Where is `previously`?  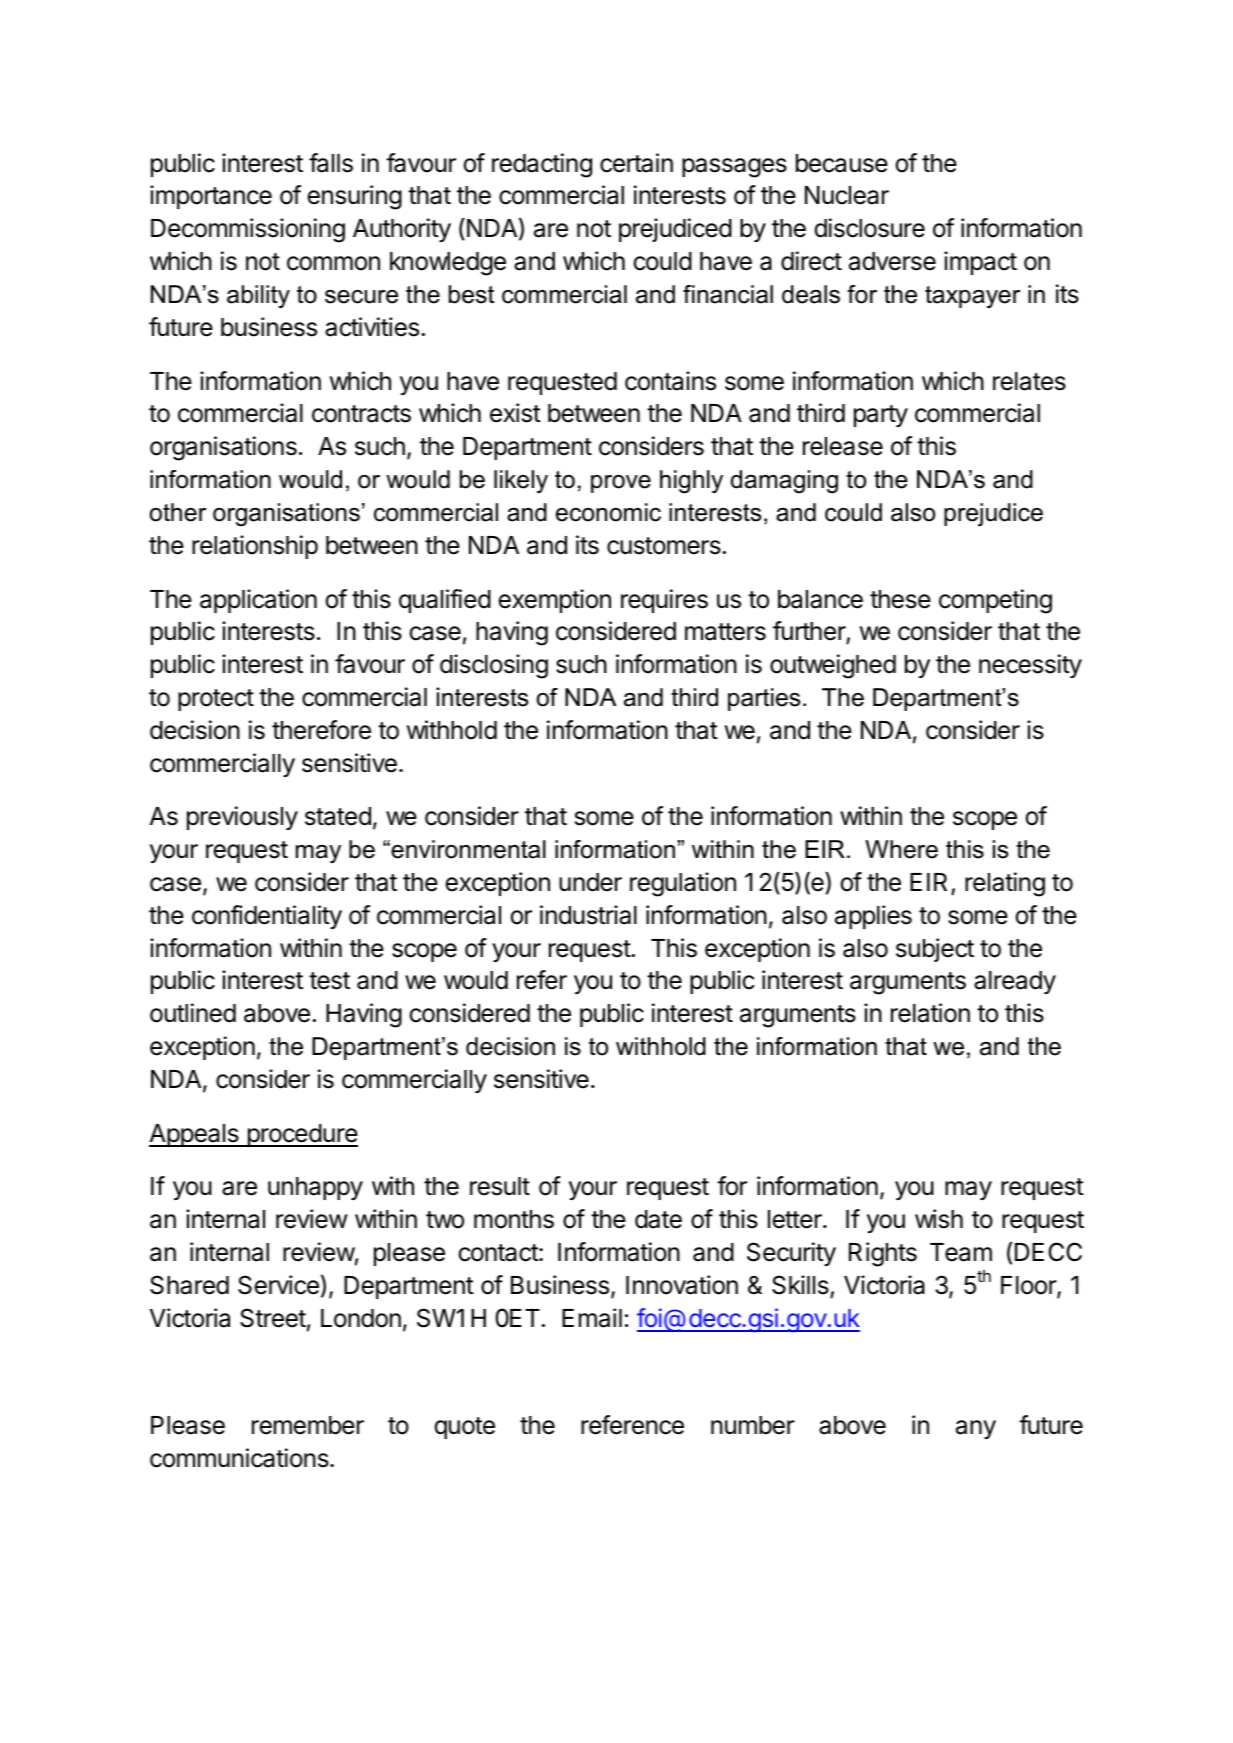
previously is located at coordinates (242, 818).
